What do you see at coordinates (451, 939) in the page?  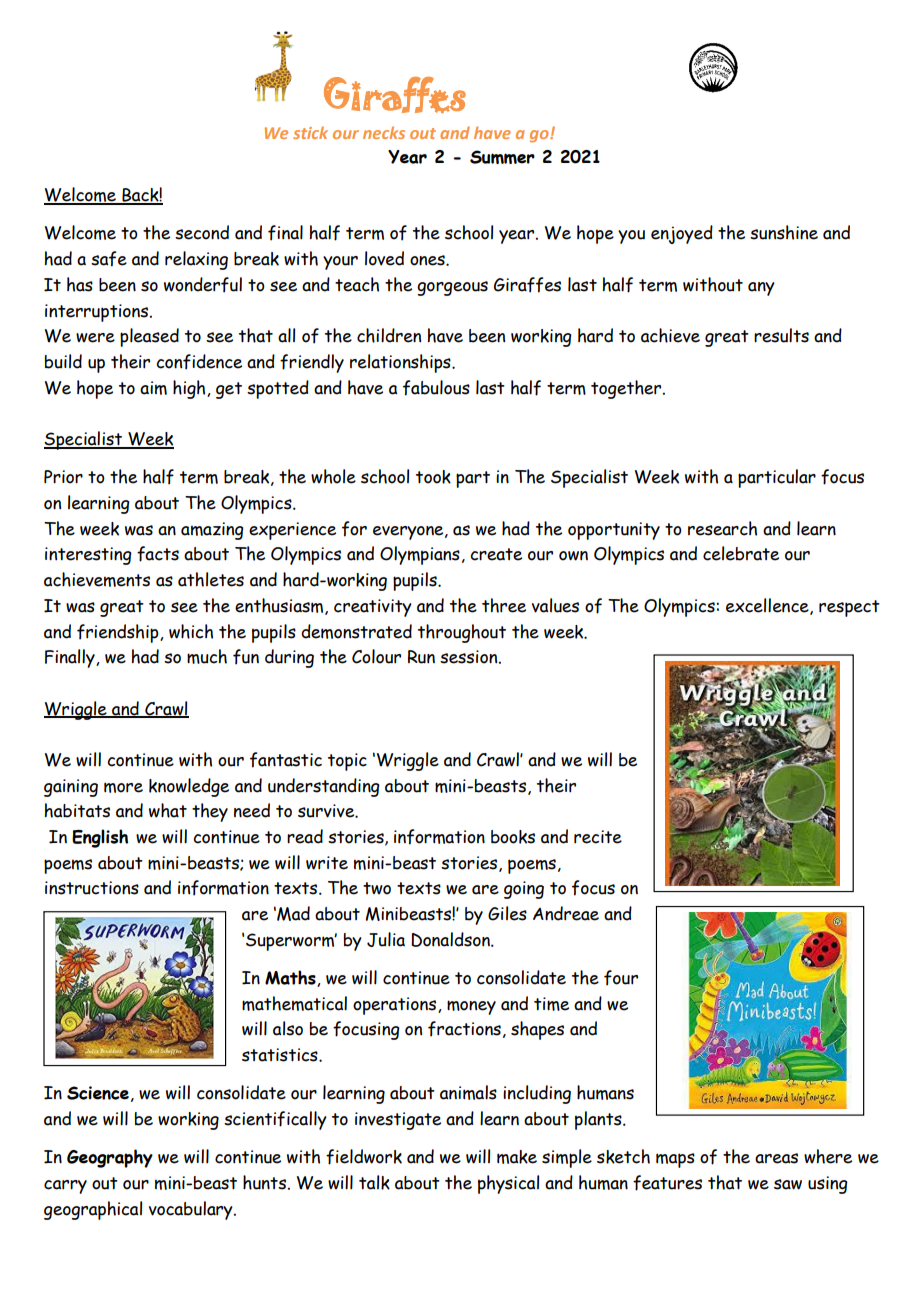 I see `Donaldson` at bounding box center [451, 939].
